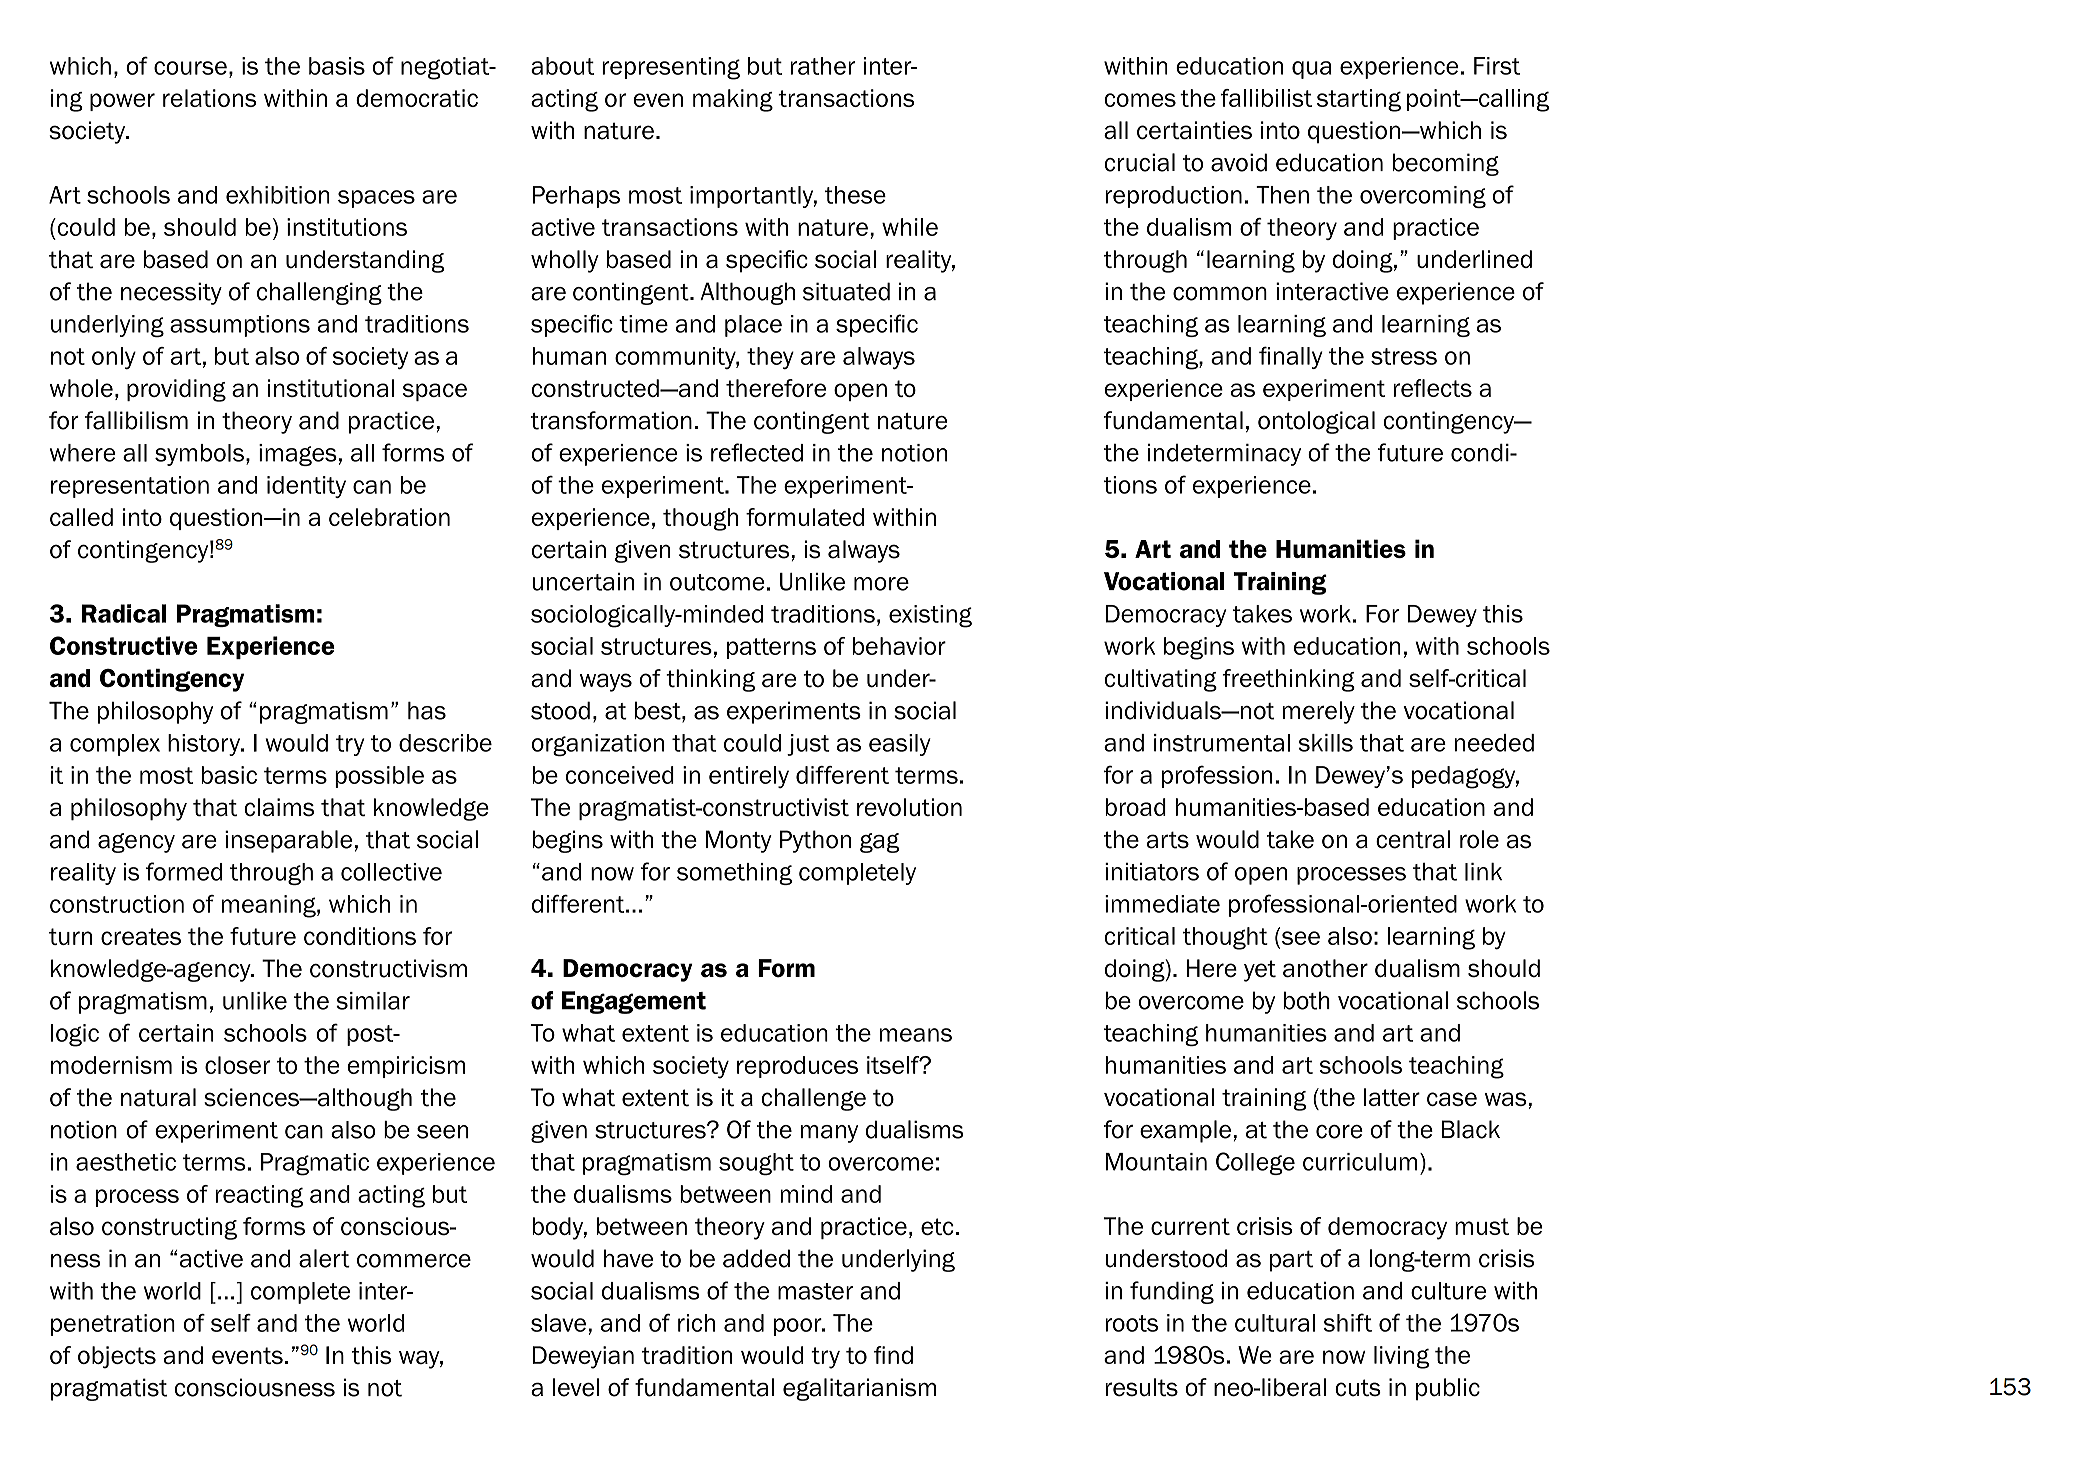 This screenshot has height=1476, width=2081. I want to click on find, so click(893, 1355).
